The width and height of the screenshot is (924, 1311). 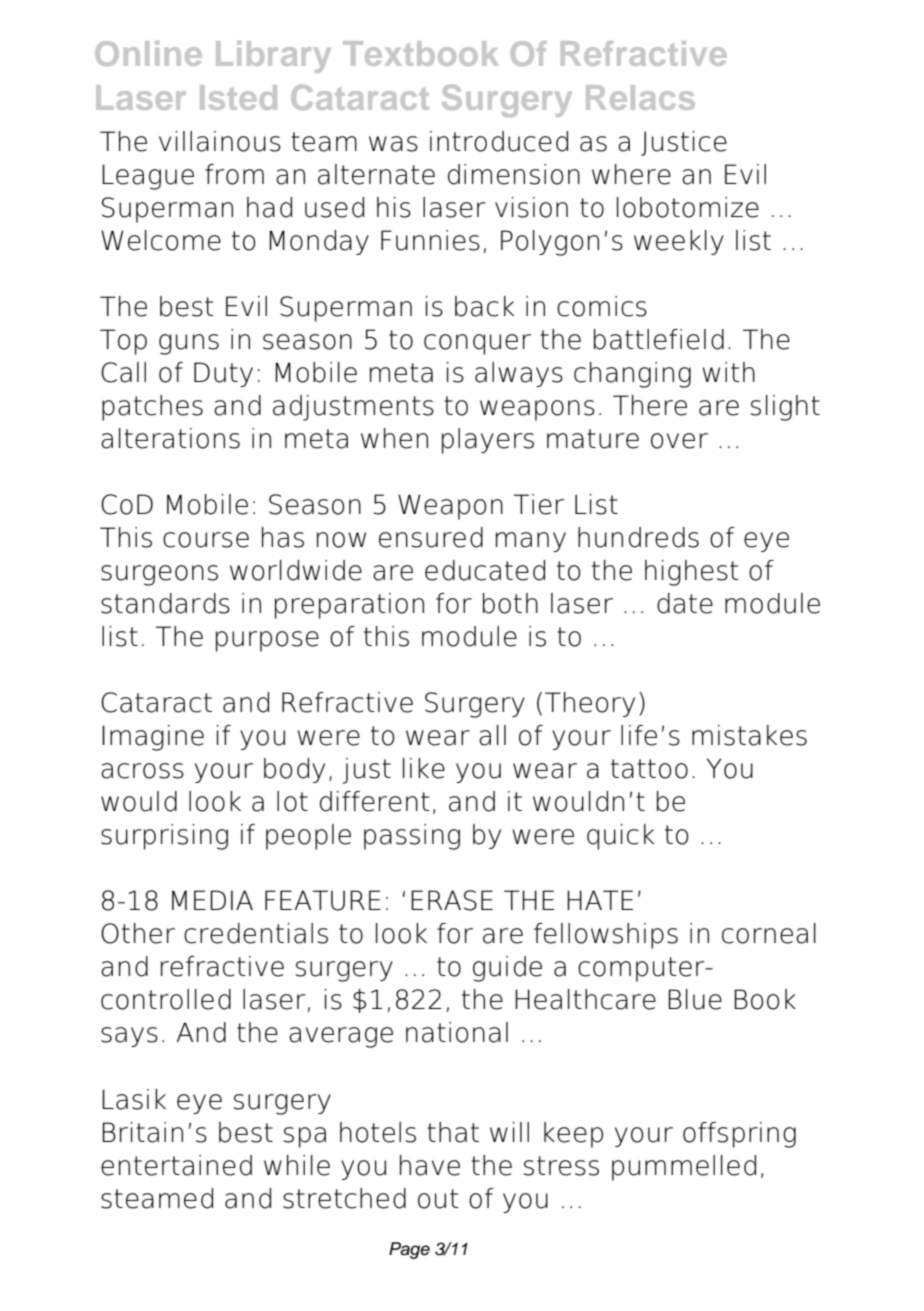 I want to click on date, so click(x=685, y=603).
